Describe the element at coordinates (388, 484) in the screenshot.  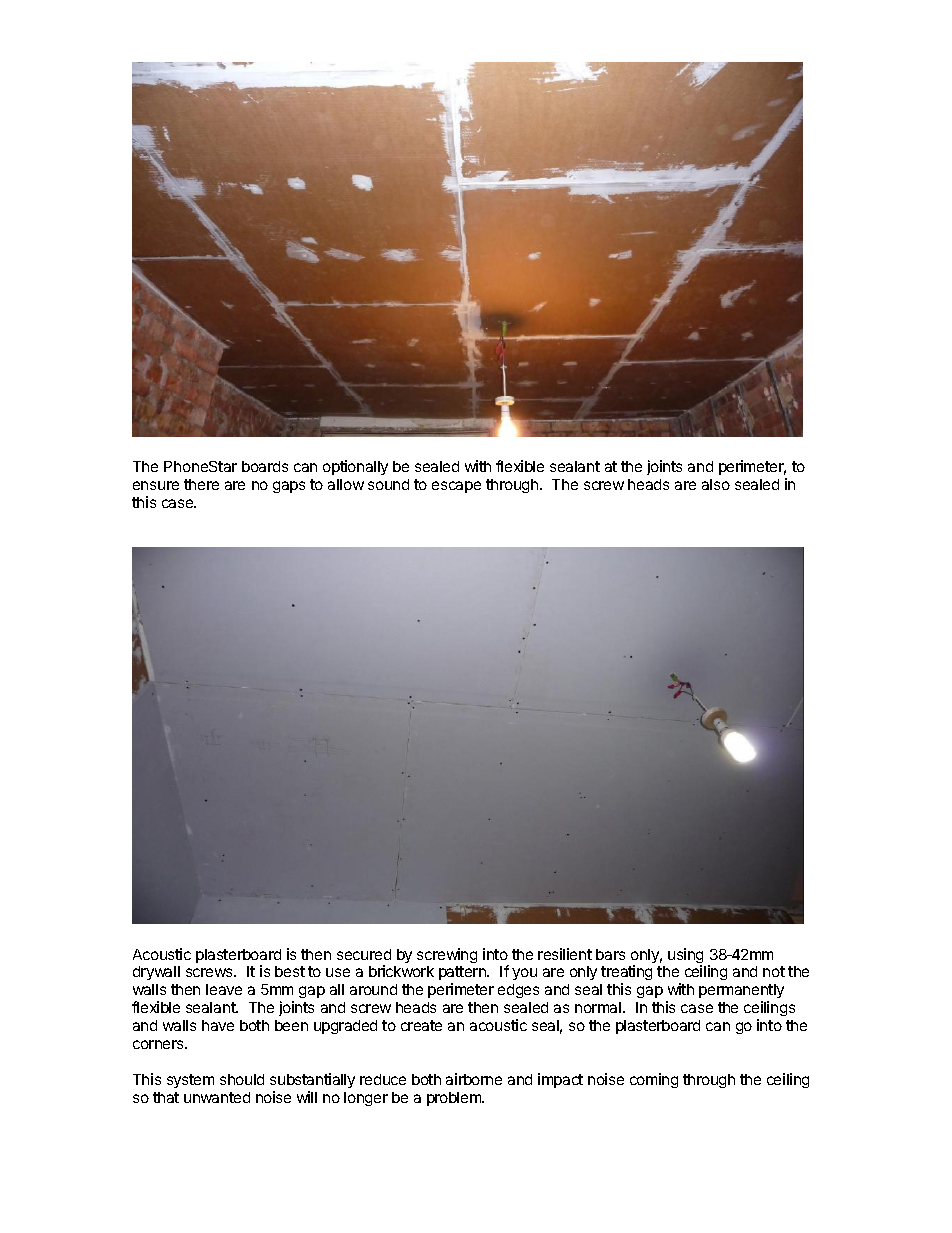
I see `sound` at that location.
